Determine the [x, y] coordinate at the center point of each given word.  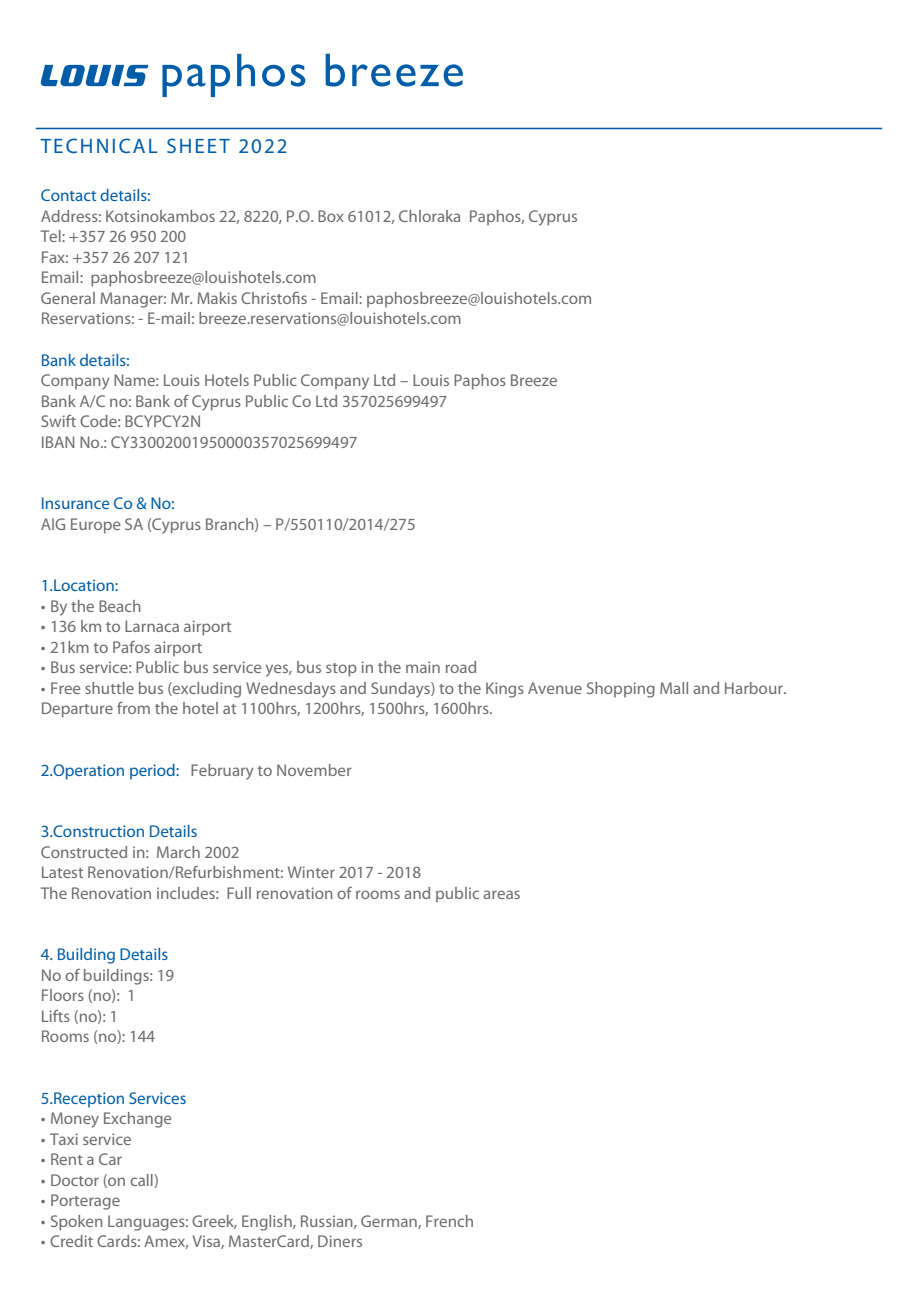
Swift [58, 421]
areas [501, 894]
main [423, 667]
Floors [63, 995]
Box [331, 216]
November [314, 770]
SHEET [198, 145]
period [153, 772]
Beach [120, 606]
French [449, 1221]
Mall [674, 688]
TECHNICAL [98, 145]
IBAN [58, 442]
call [142, 1181]
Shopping [621, 690]
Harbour [755, 688]
